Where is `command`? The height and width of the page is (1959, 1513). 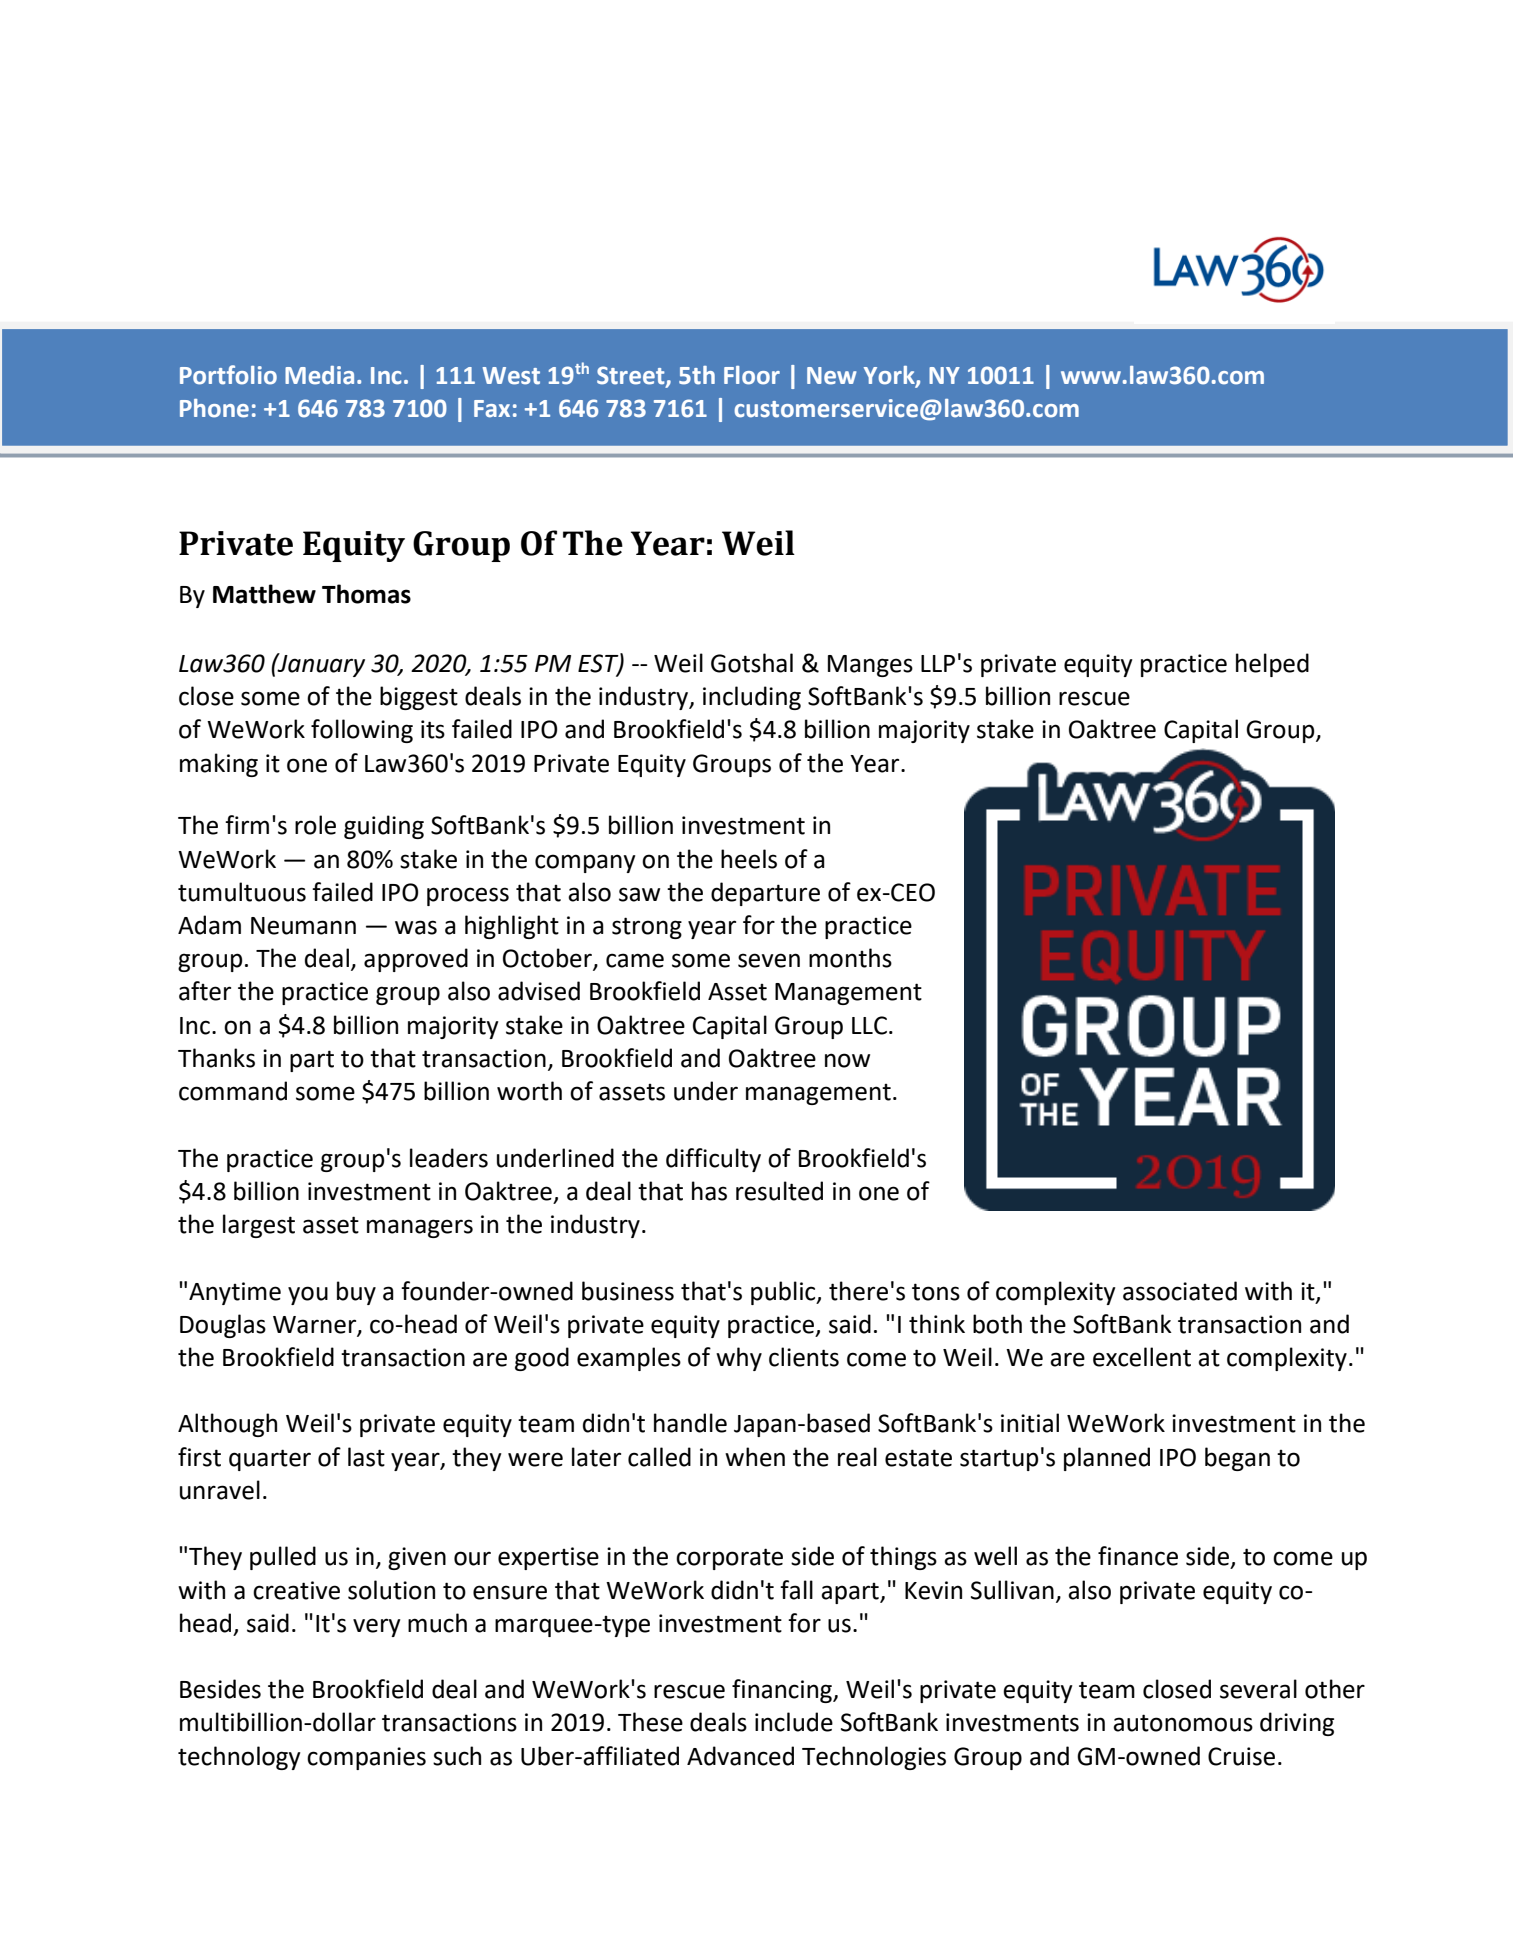 command is located at coordinates (233, 1091).
